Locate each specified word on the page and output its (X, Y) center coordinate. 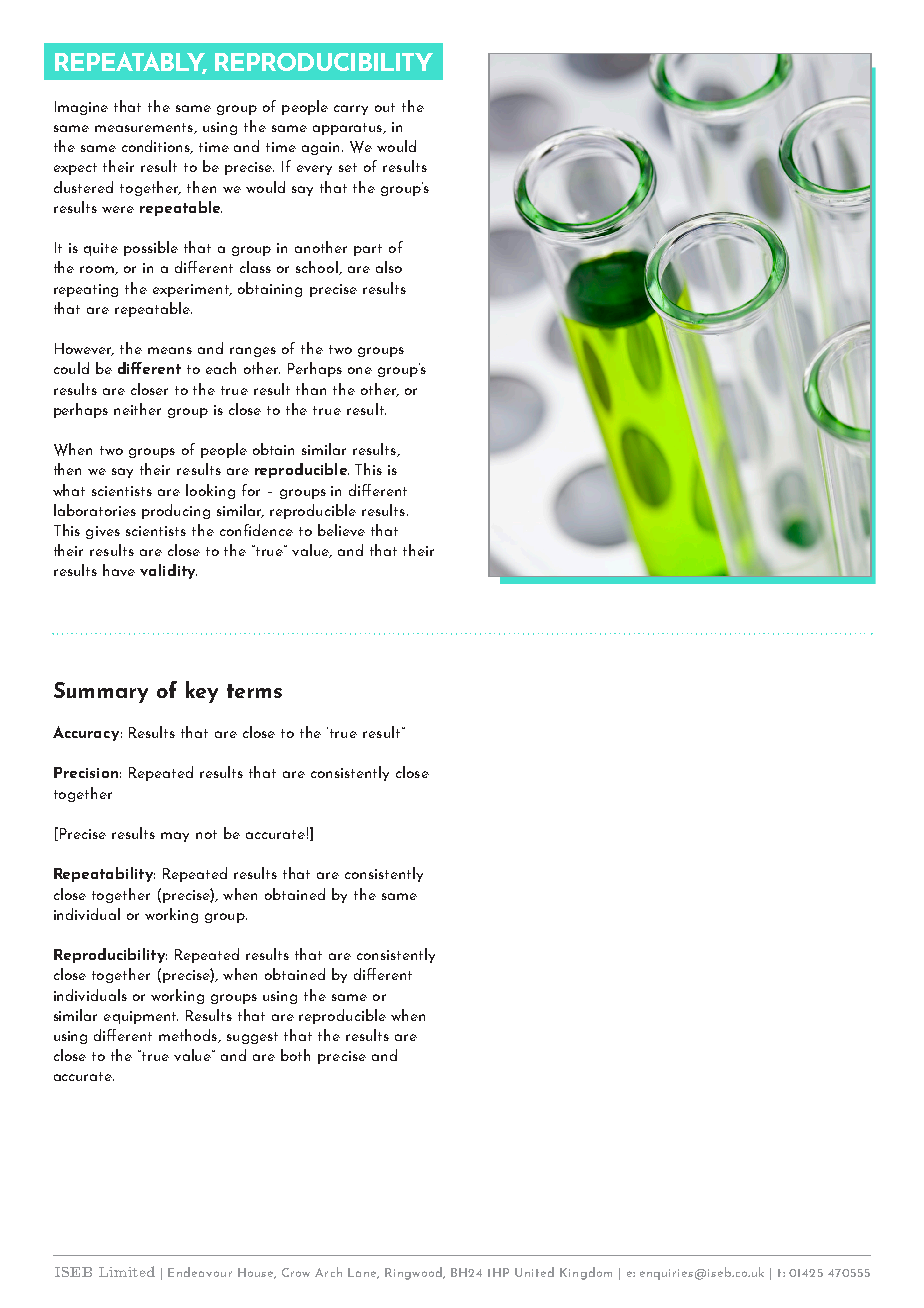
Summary (101, 692)
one (360, 370)
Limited (127, 1271)
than (311, 389)
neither (137, 409)
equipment (141, 1017)
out (385, 107)
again (322, 148)
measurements (145, 128)
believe (341, 530)
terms (254, 691)
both (295, 1055)
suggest (252, 1038)
